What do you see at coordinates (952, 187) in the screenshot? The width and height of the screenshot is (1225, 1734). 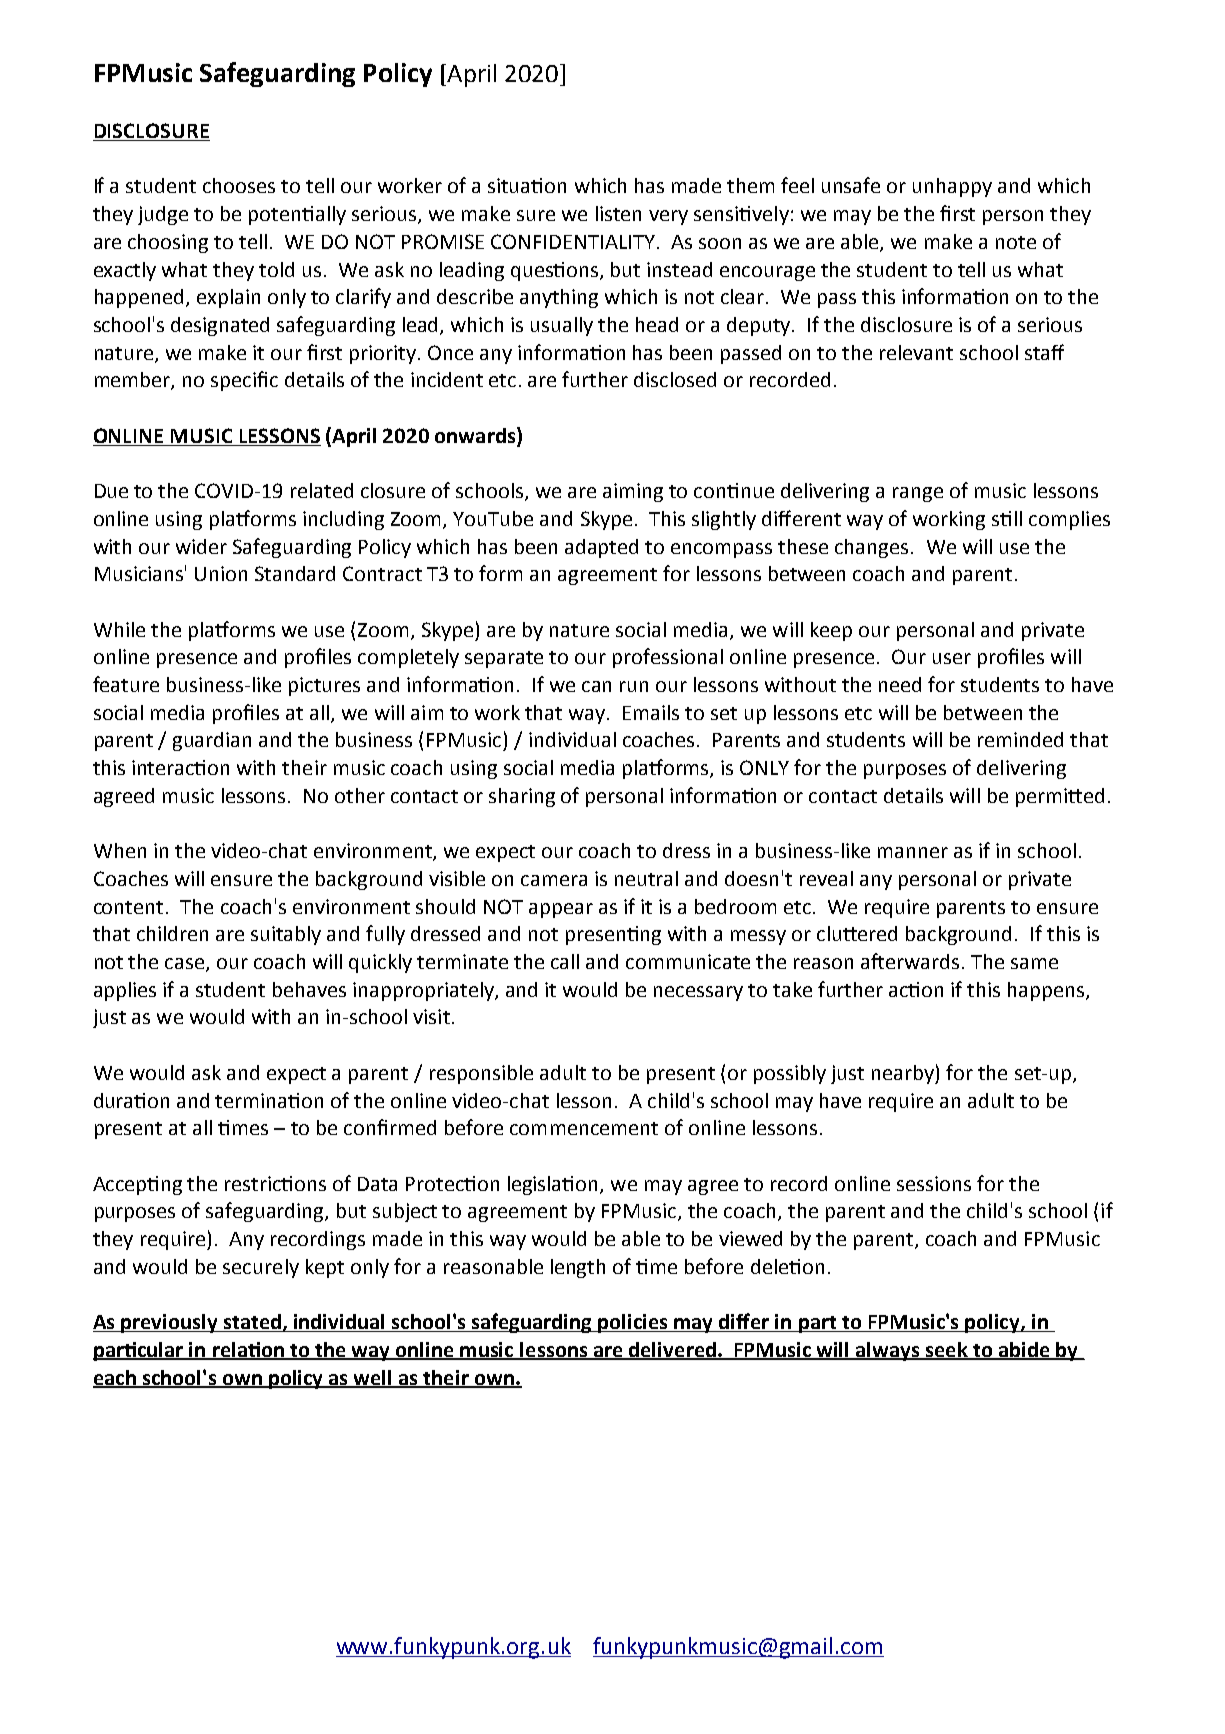 I see `unhappy` at bounding box center [952, 187].
